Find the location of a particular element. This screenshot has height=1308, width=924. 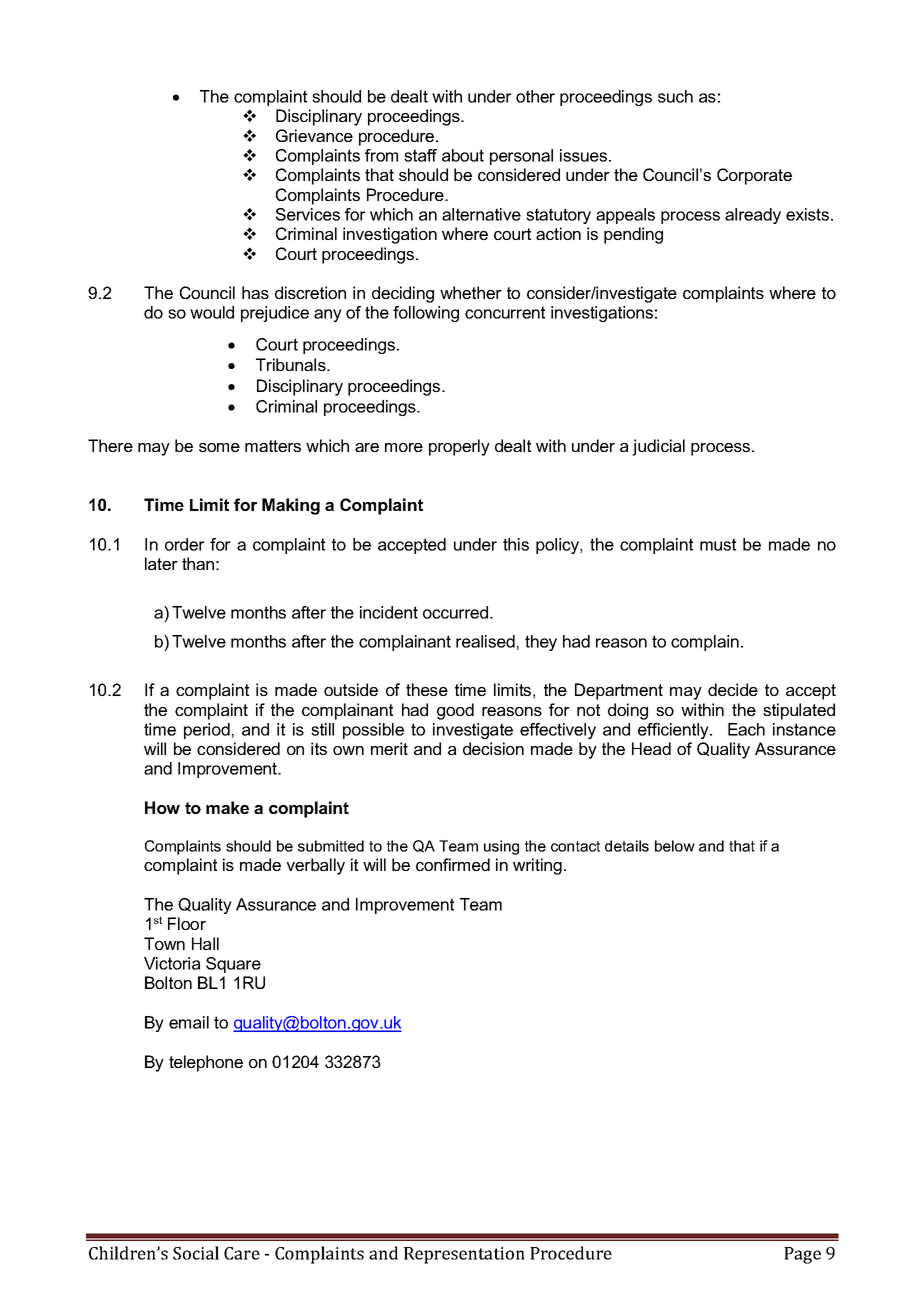

How is located at coordinates (162, 807).
